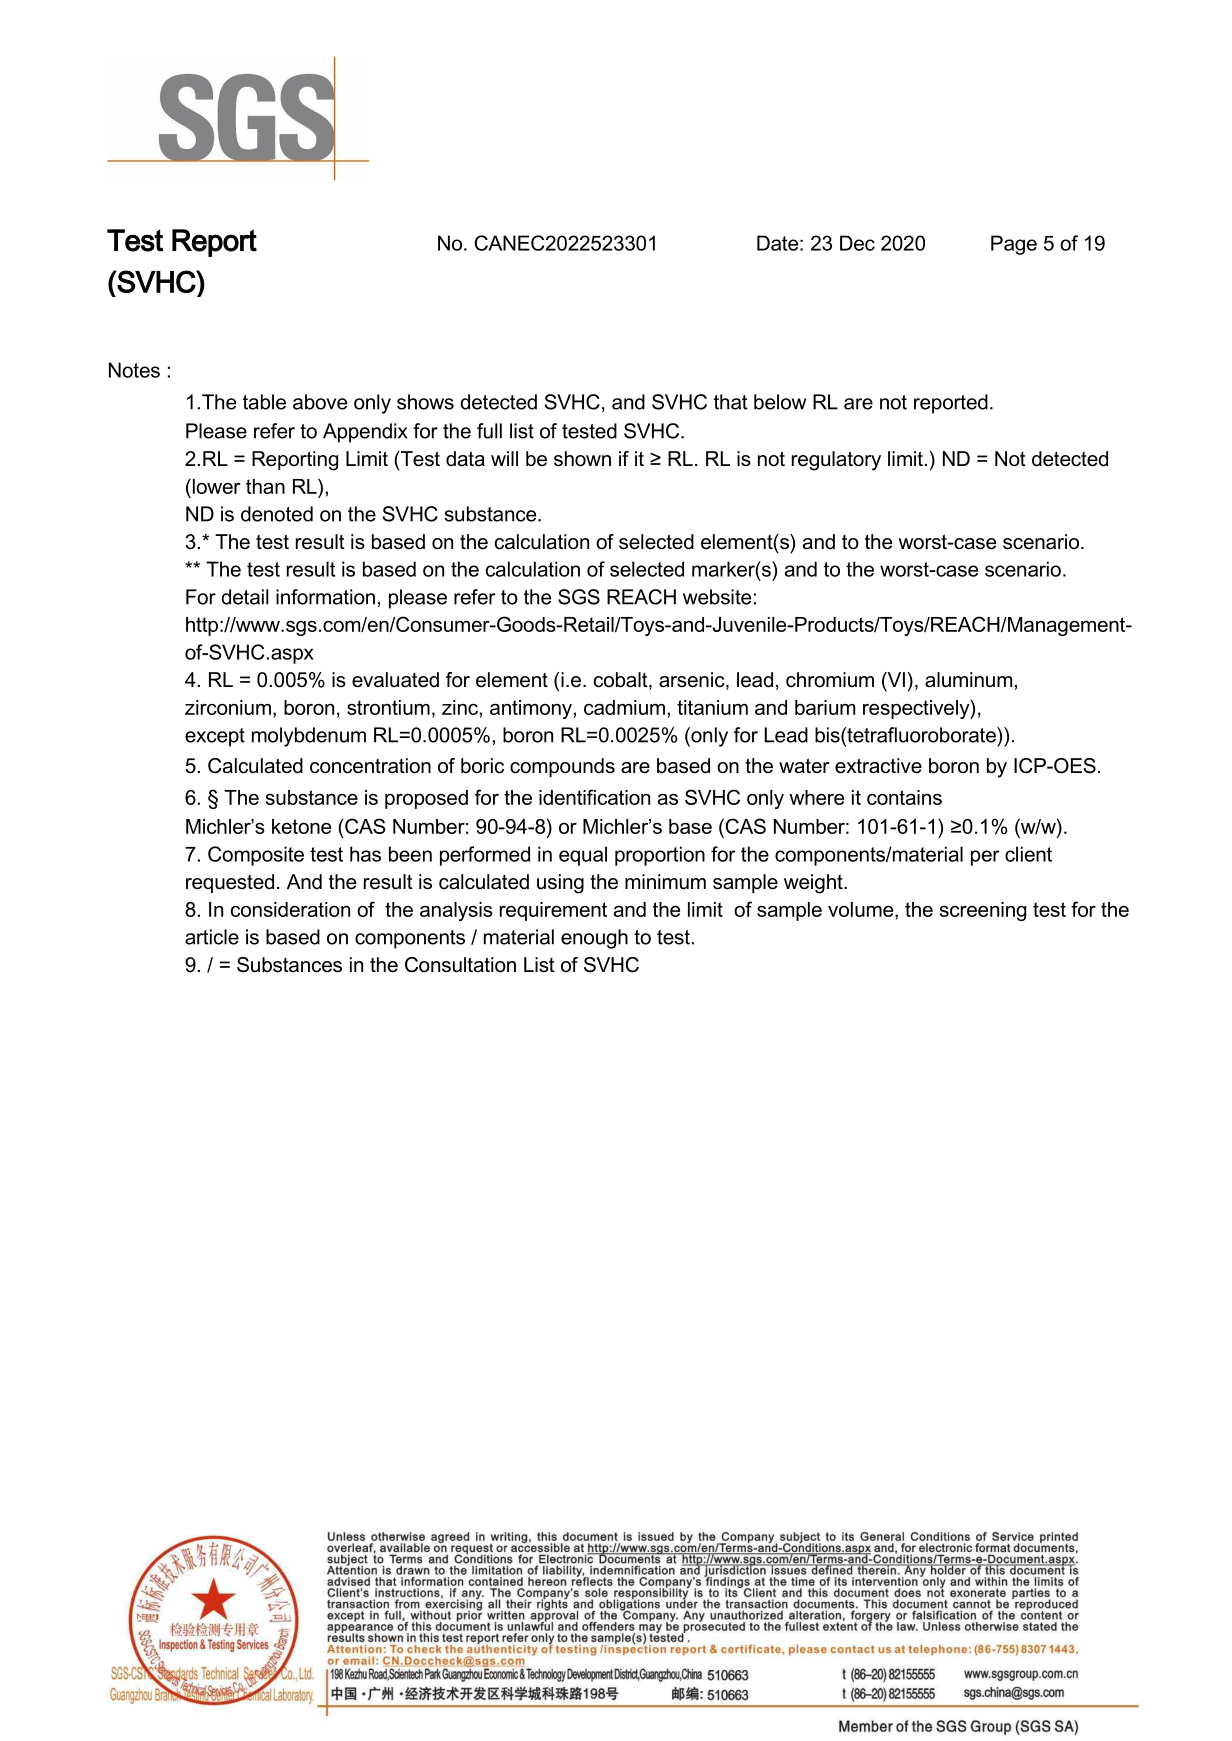 This page has height=1741, width=1232. I want to click on article, so click(212, 937).
